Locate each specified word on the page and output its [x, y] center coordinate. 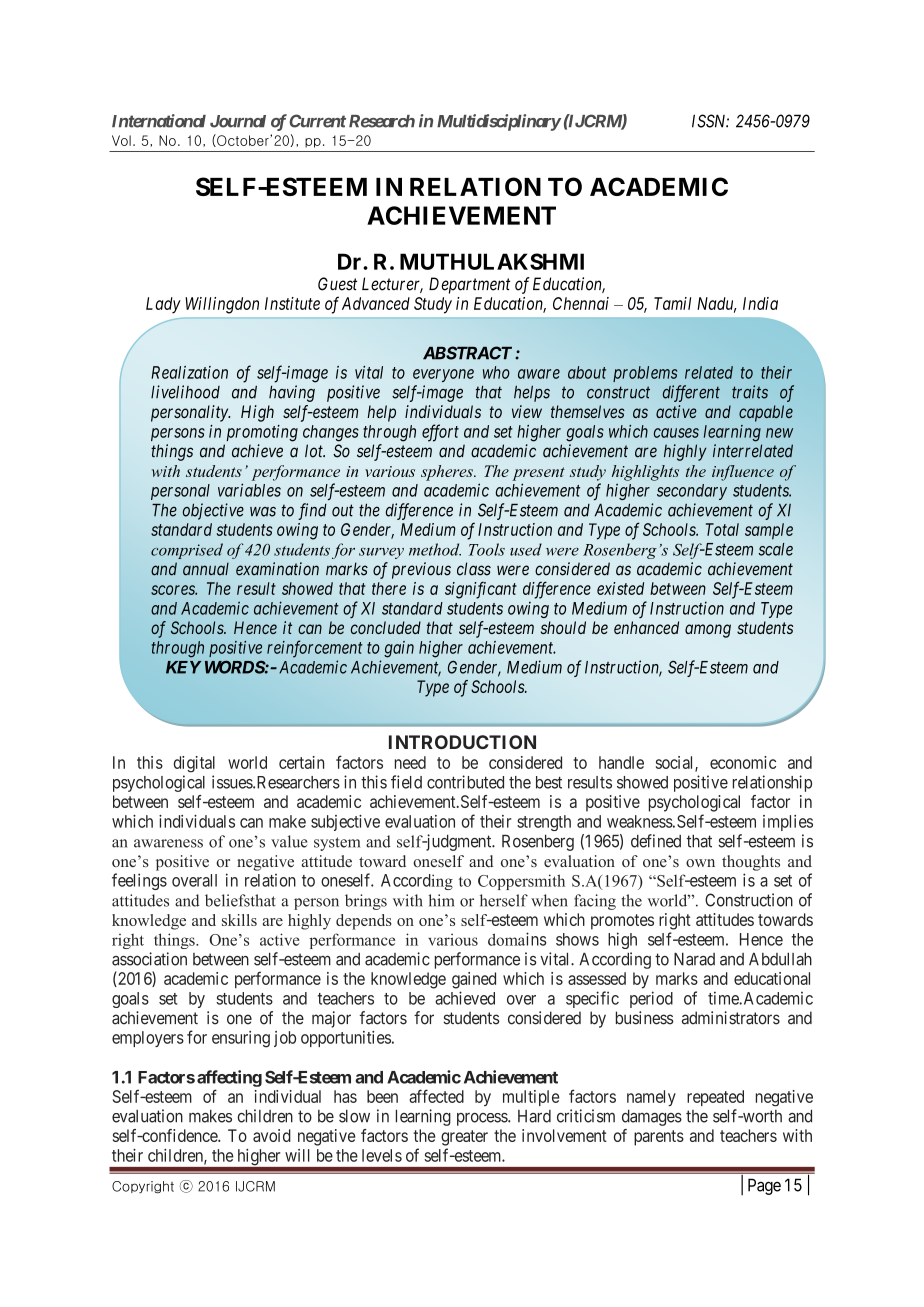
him [441, 900]
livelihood [185, 392]
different [691, 393]
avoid [272, 1135]
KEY [183, 667]
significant [481, 590]
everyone [443, 375]
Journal [238, 121]
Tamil [672, 303]
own [700, 863]
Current [317, 121]
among [708, 631]
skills [239, 920]
